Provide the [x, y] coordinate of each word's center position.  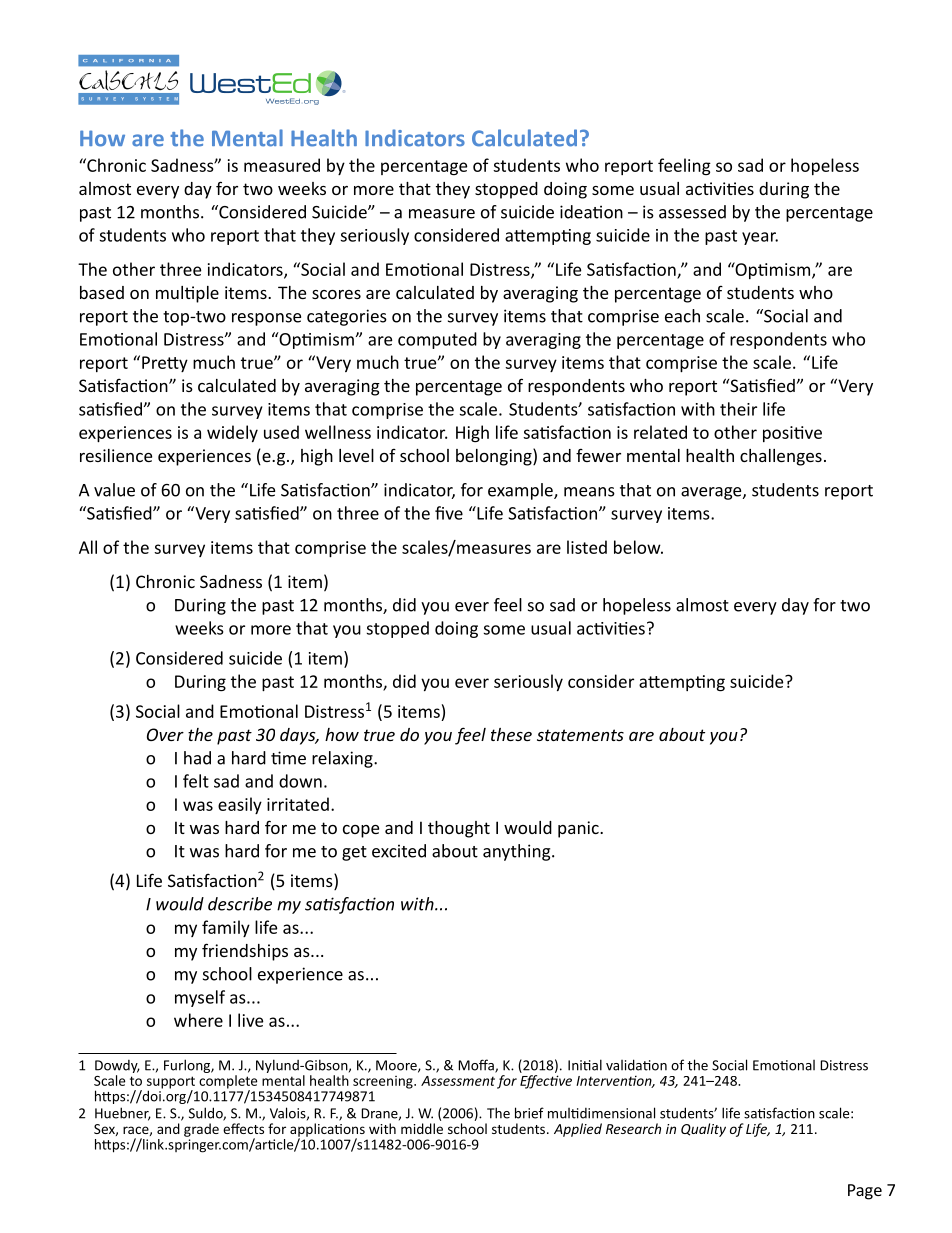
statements [580, 735]
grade [201, 1130]
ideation [591, 212]
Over [165, 734]
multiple [187, 294]
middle [422, 1128]
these [511, 734]
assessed [692, 212]
